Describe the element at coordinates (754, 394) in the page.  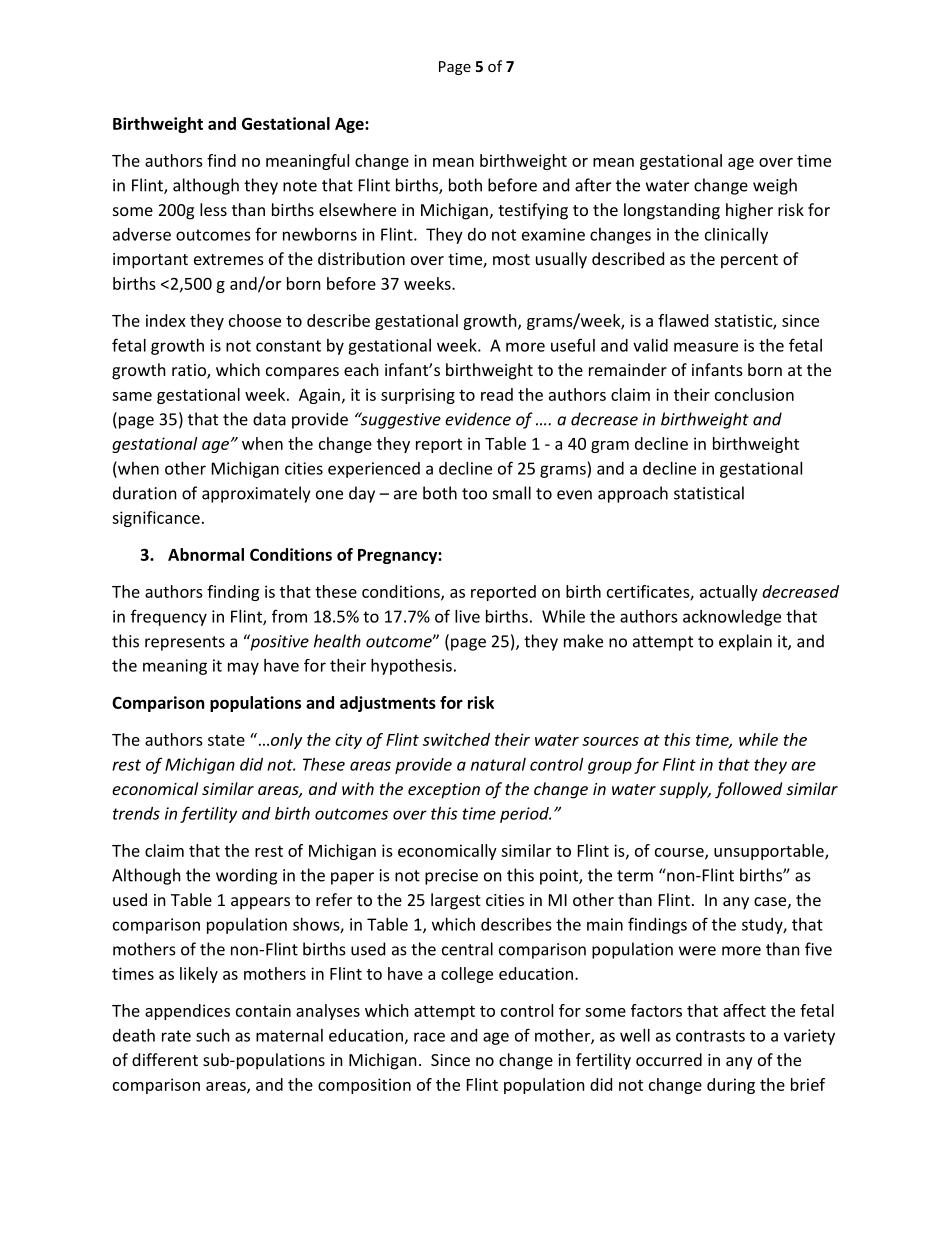
I see `conclusion` at that location.
